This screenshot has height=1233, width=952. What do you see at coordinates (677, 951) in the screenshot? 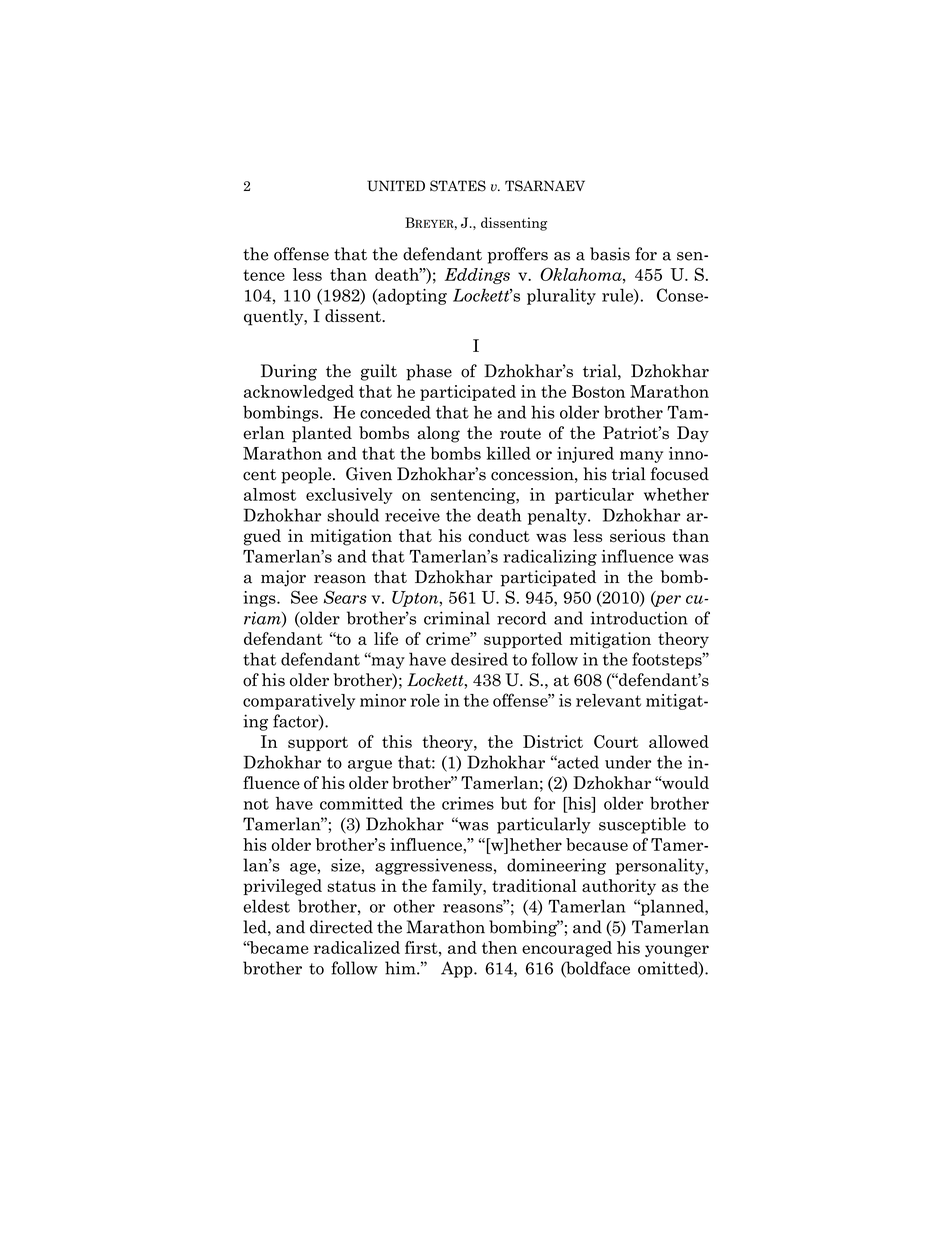
I see `younger` at bounding box center [677, 951].
